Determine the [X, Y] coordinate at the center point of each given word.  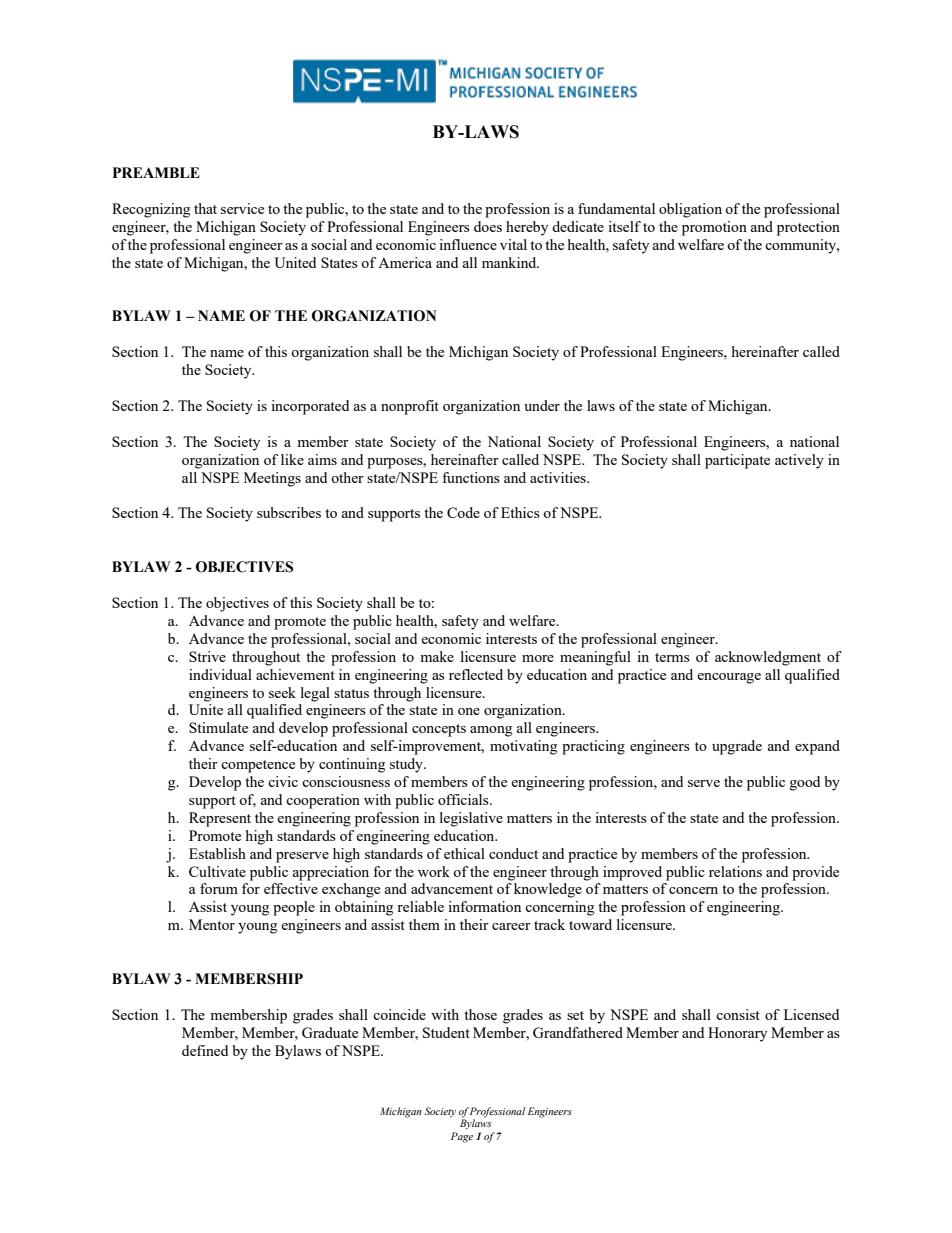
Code [463, 512]
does [488, 226]
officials [464, 799]
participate [737, 461]
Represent [220, 819]
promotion [714, 228]
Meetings [272, 479]
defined [205, 1050]
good [805, 783]
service [242, 208]
